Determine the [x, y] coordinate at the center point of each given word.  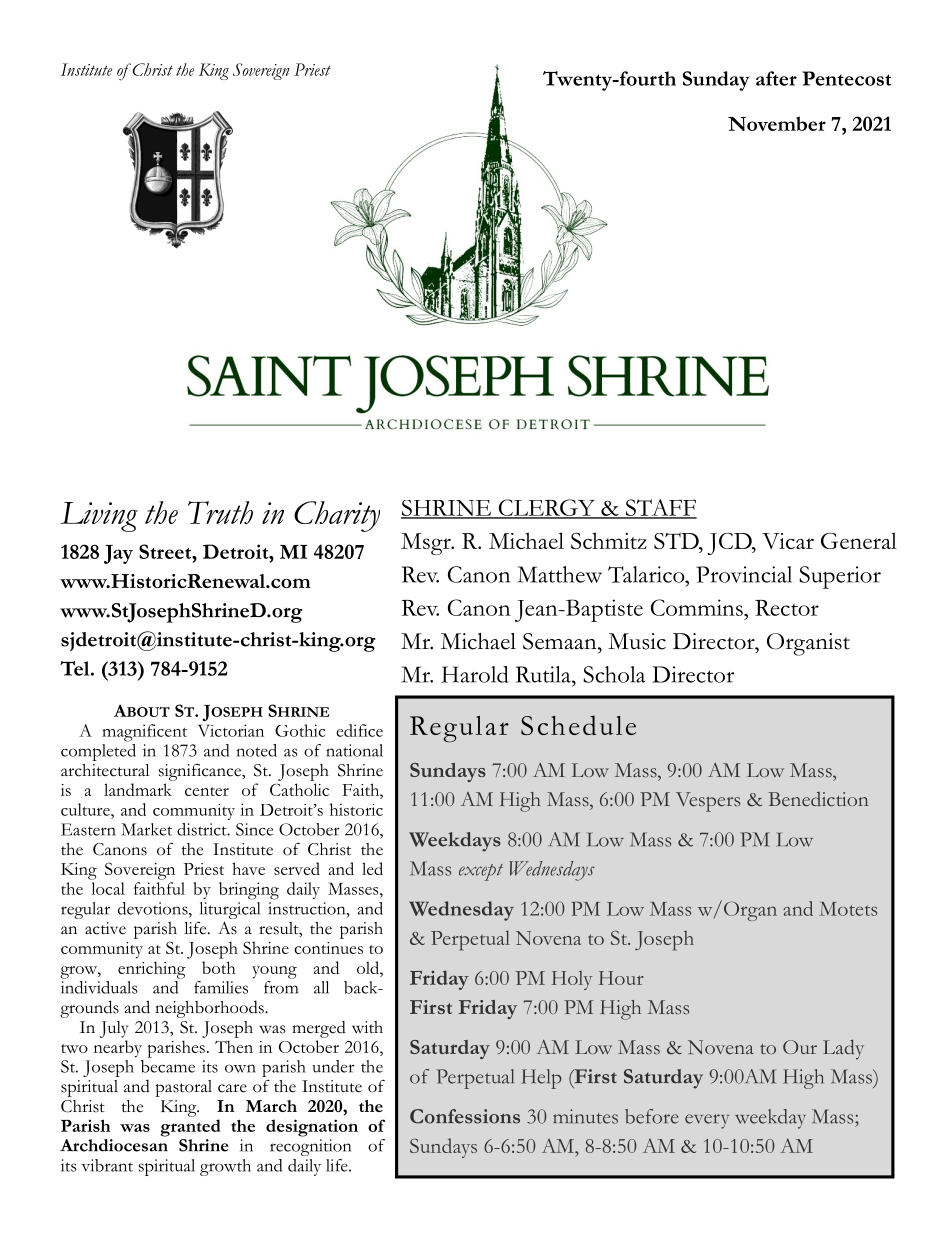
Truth [220, 512]
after [776, 78]
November [777, 123]
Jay [118, 554]
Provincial [744, 574]
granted [190, 1128]
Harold [474, 674]
